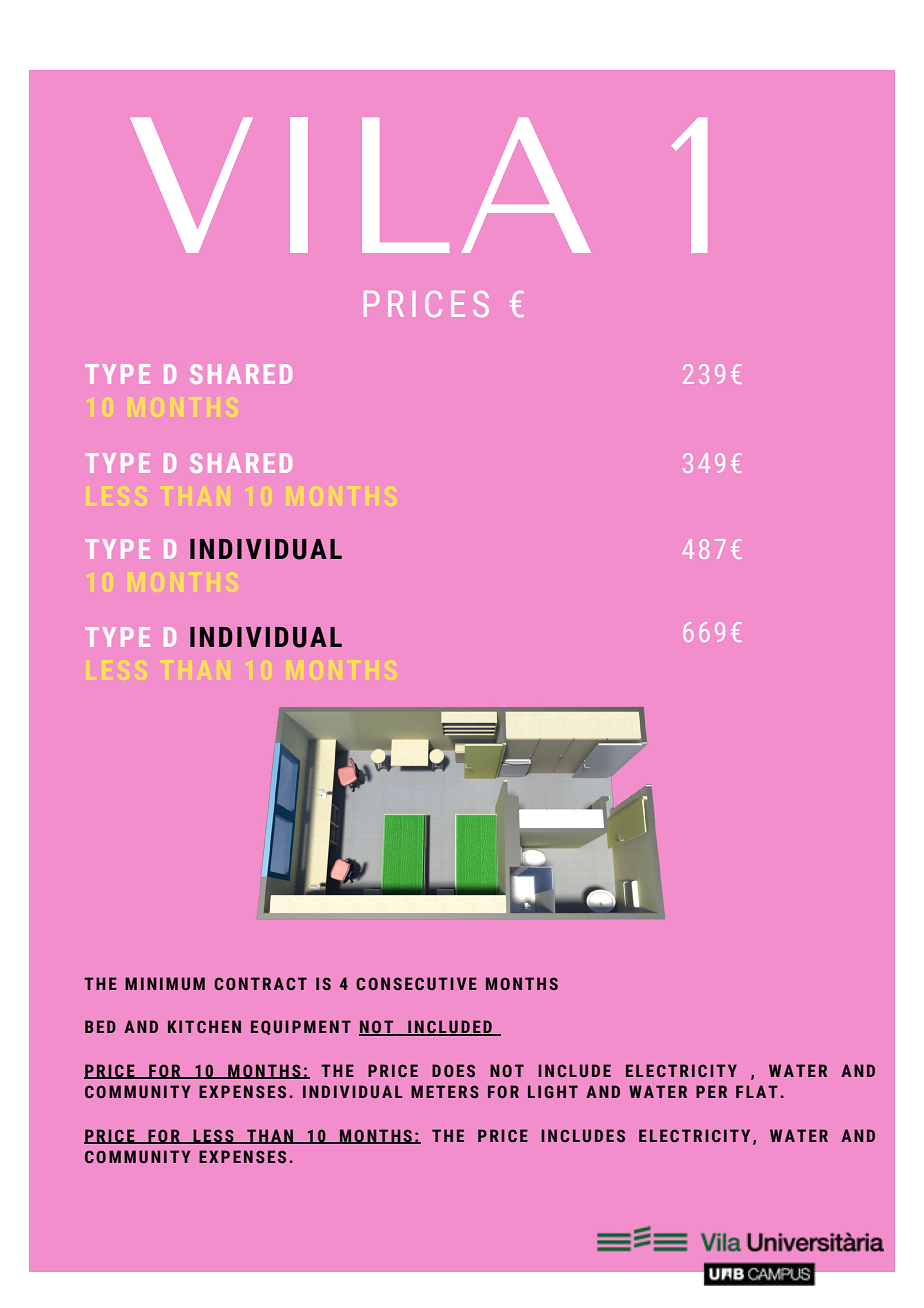  I want to click on EQUIPMENT, so click(301, 1027).
